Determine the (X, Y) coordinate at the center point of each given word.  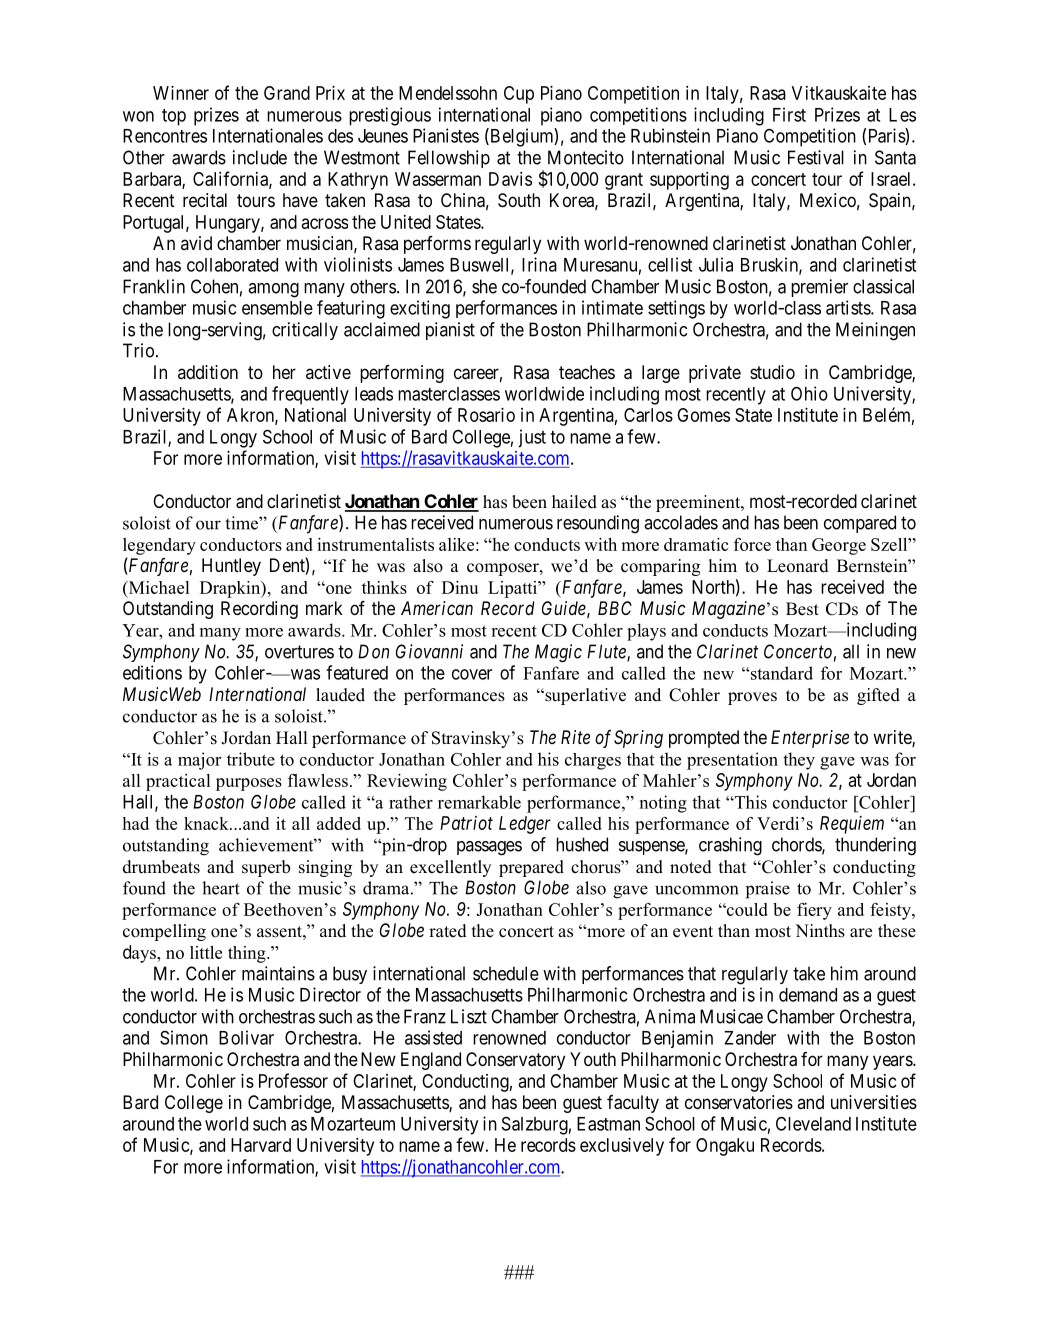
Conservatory (515, 1061)
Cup (519, 95)
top (174, 117)
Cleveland (813, 1123)
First (789, 114)
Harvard (261, 1145)
